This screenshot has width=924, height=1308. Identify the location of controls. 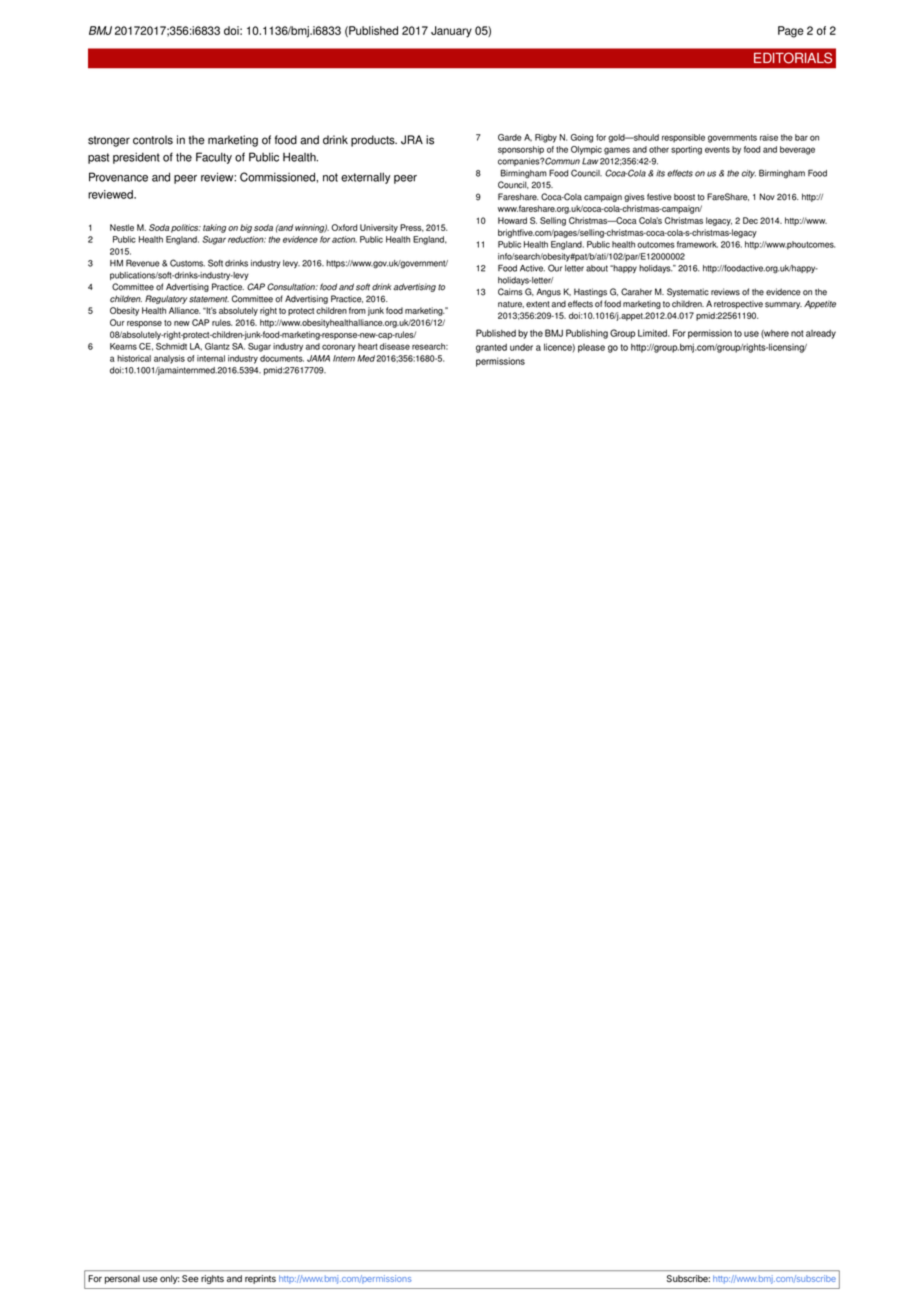
(153, 140).
